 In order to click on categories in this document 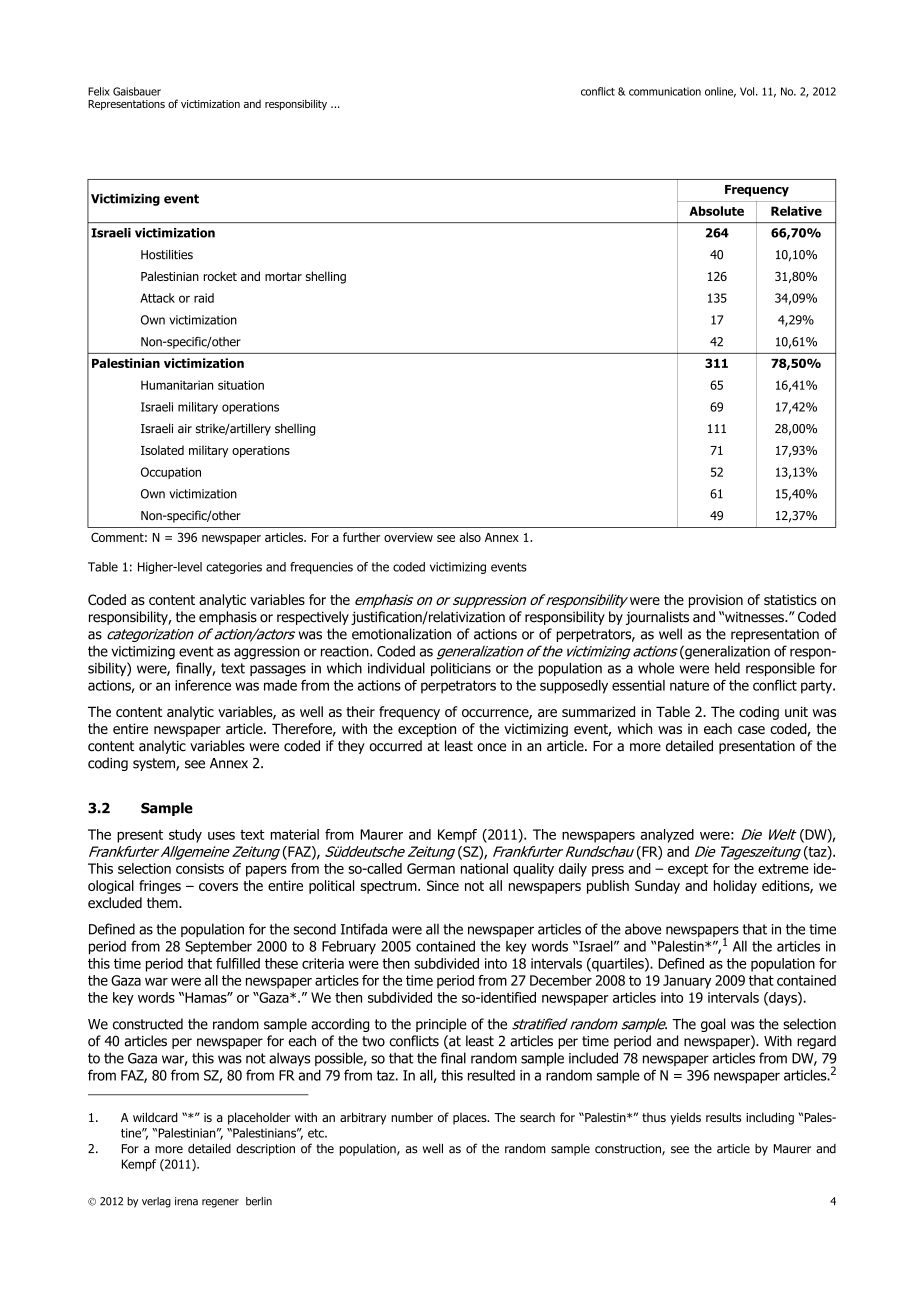, I will do `click(234, 568)`.
